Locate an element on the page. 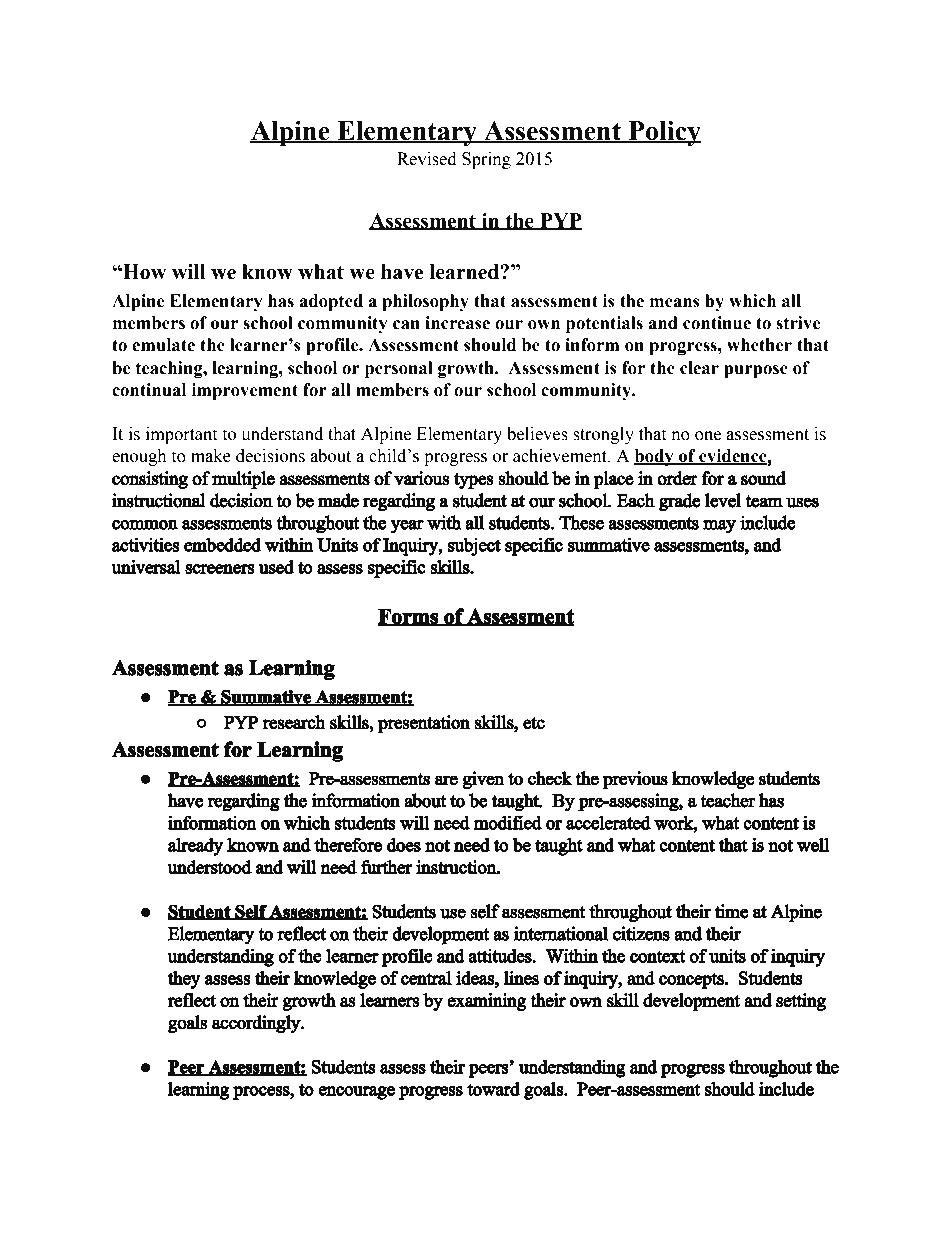  may is located at coordinates (719, 527).
